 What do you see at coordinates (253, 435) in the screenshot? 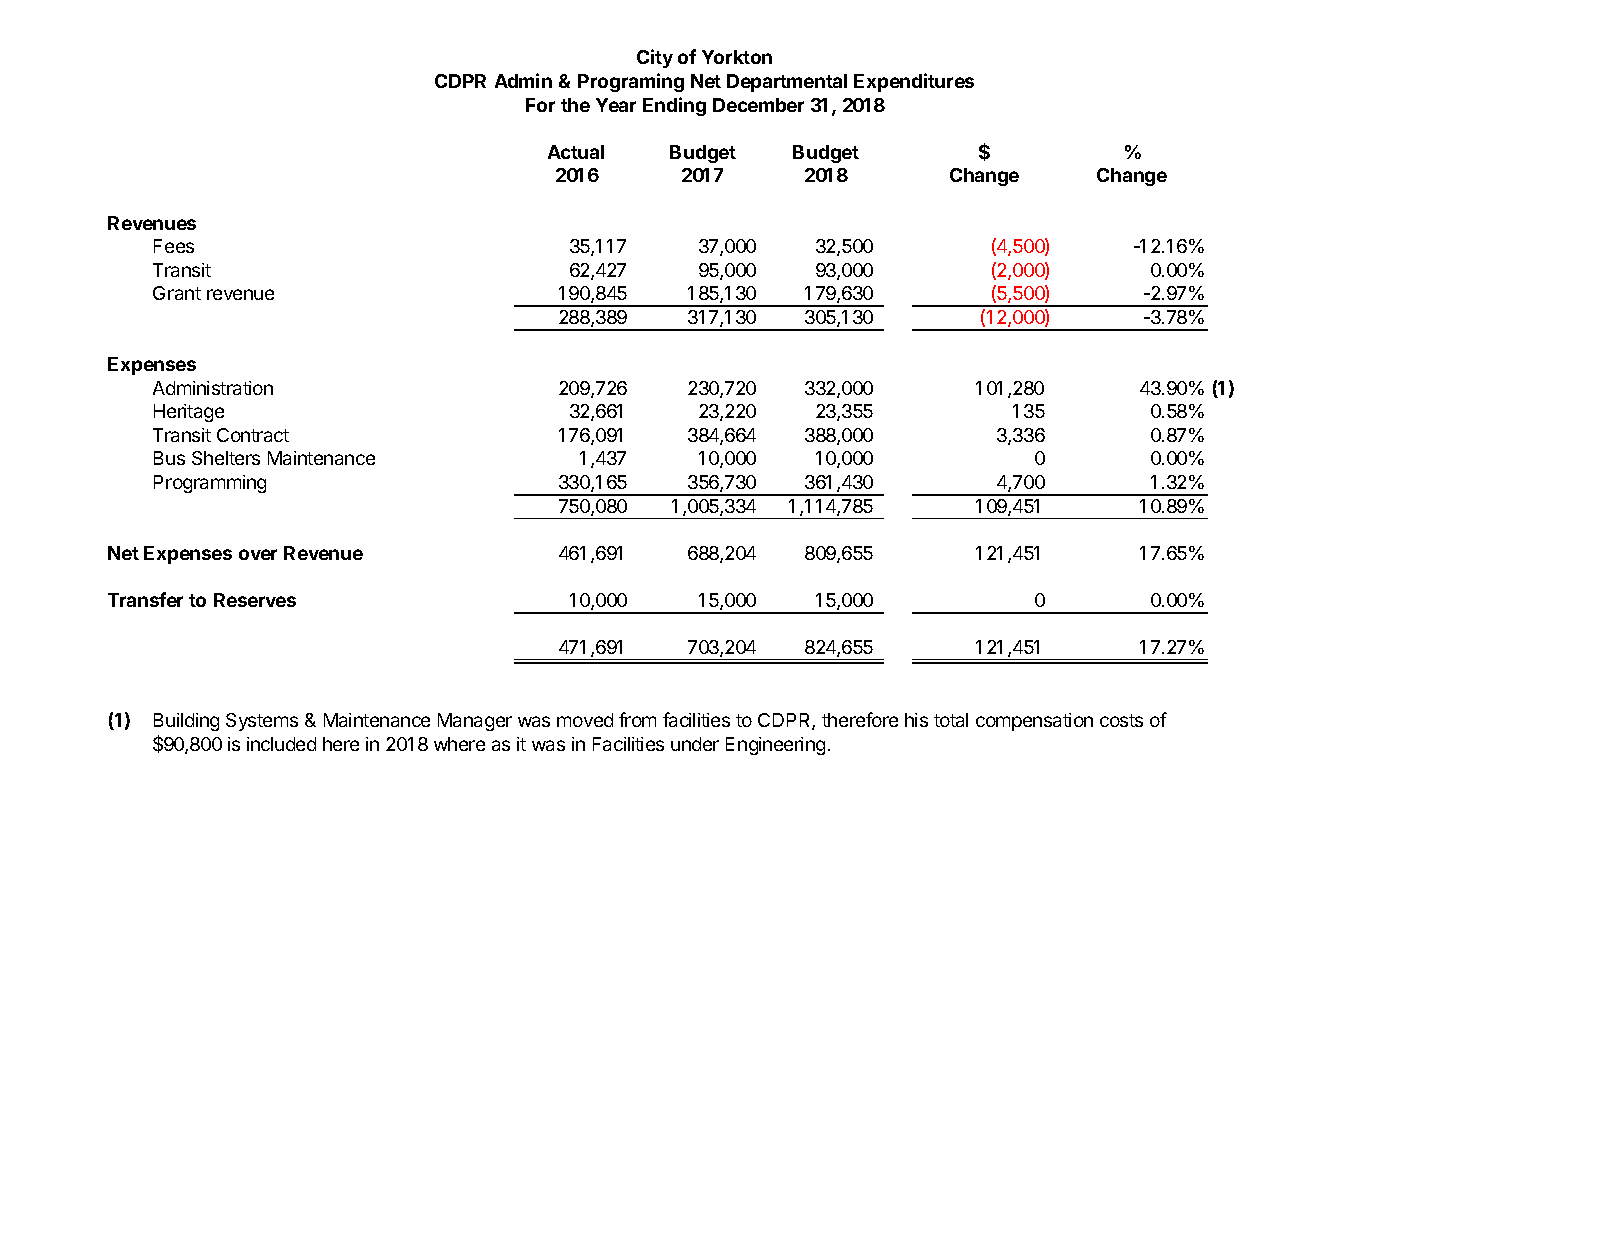
I see `Contract` at bounding box center [253, 435].
